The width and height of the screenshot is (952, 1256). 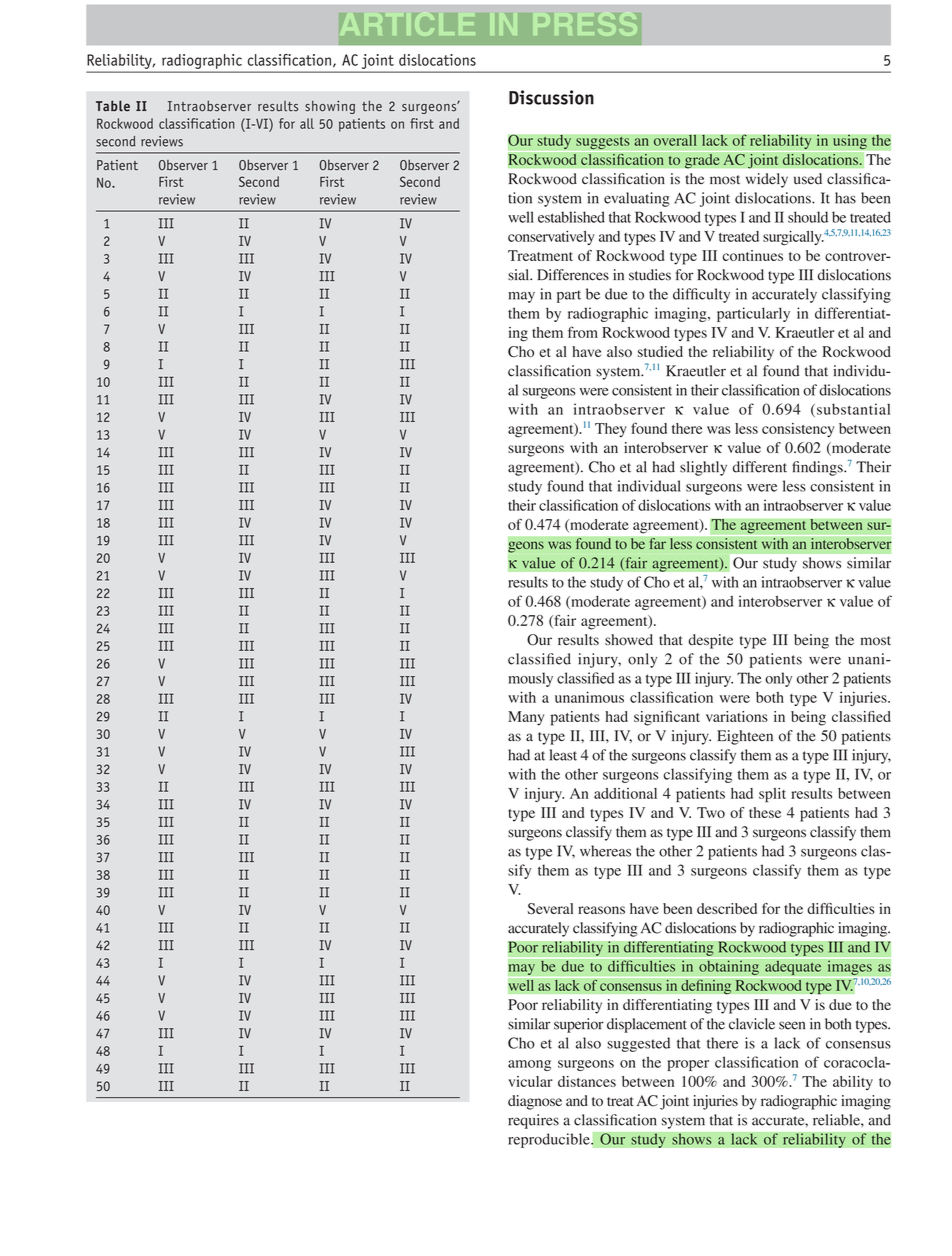 What do you see at coordinates (837, 1120) in the screenshot?
I see `reliable` at bounding box center [837, 1120].
